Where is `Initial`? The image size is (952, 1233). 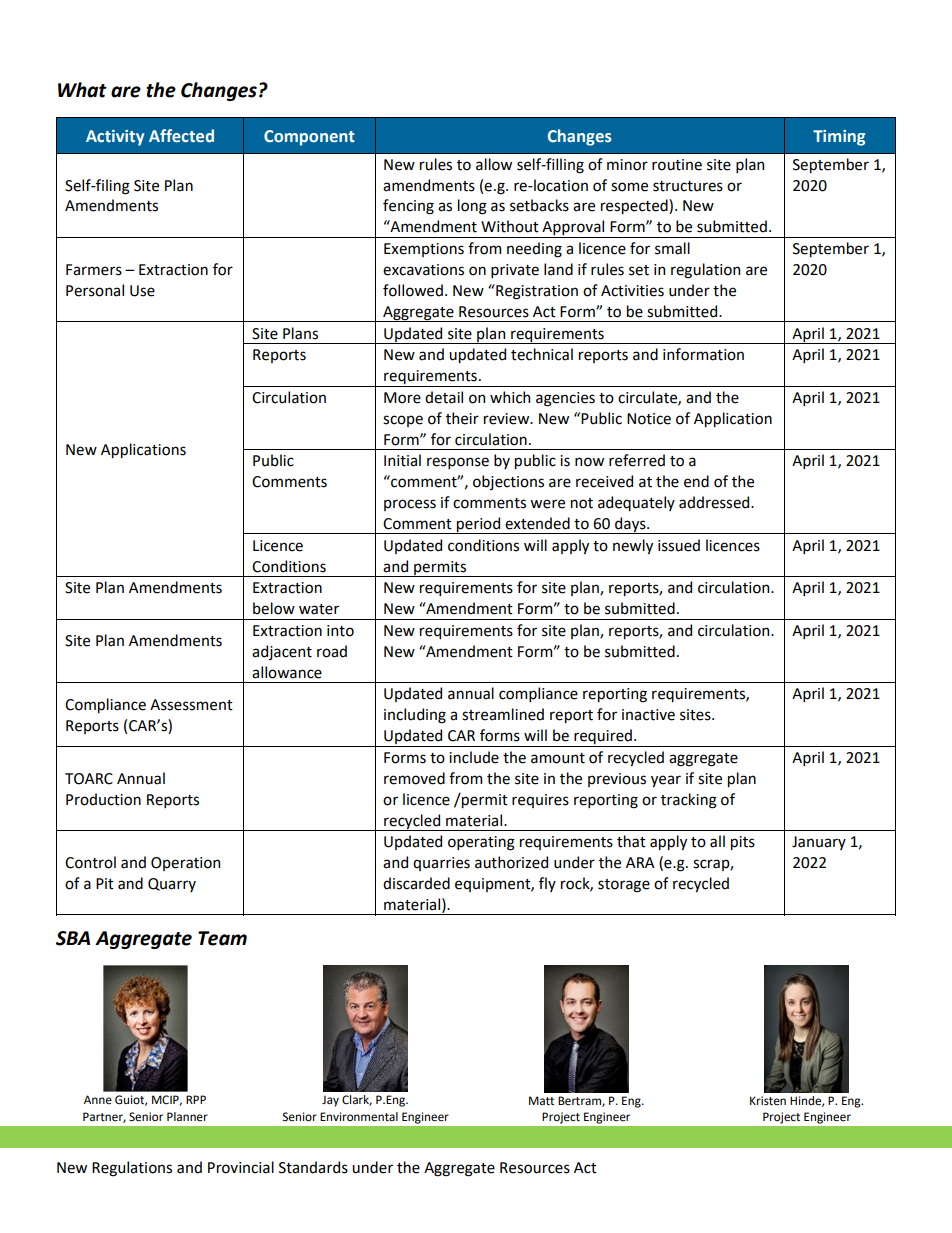
Initial is located at coordinates (402, 460).
